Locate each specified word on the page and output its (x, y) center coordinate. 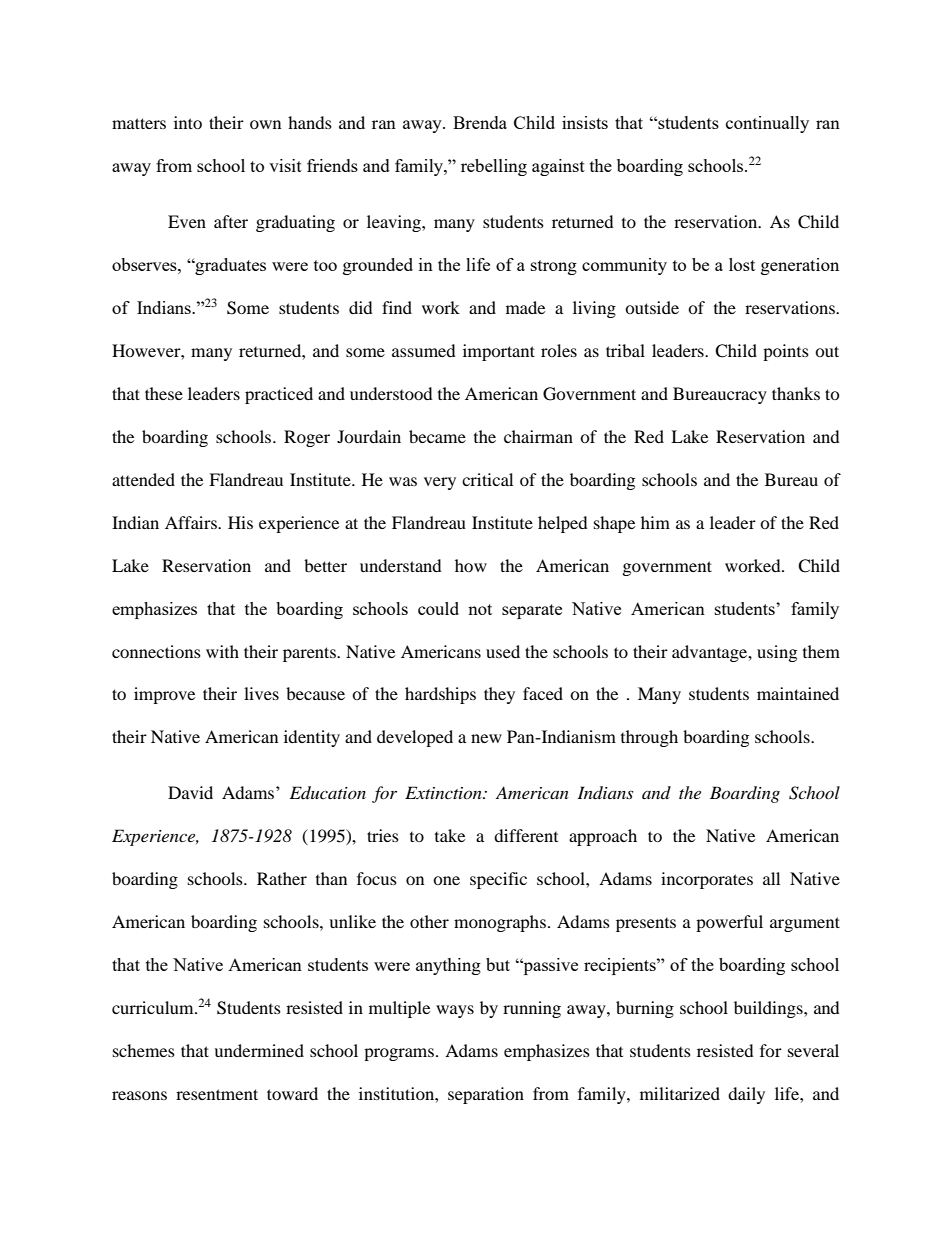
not (480, 609)
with (222, 651)
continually (767, 124)
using (777, 653)
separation (486, 1095)
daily (746, 1095)
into (188, 122)
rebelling (494, 167)
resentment (217, 1094)
